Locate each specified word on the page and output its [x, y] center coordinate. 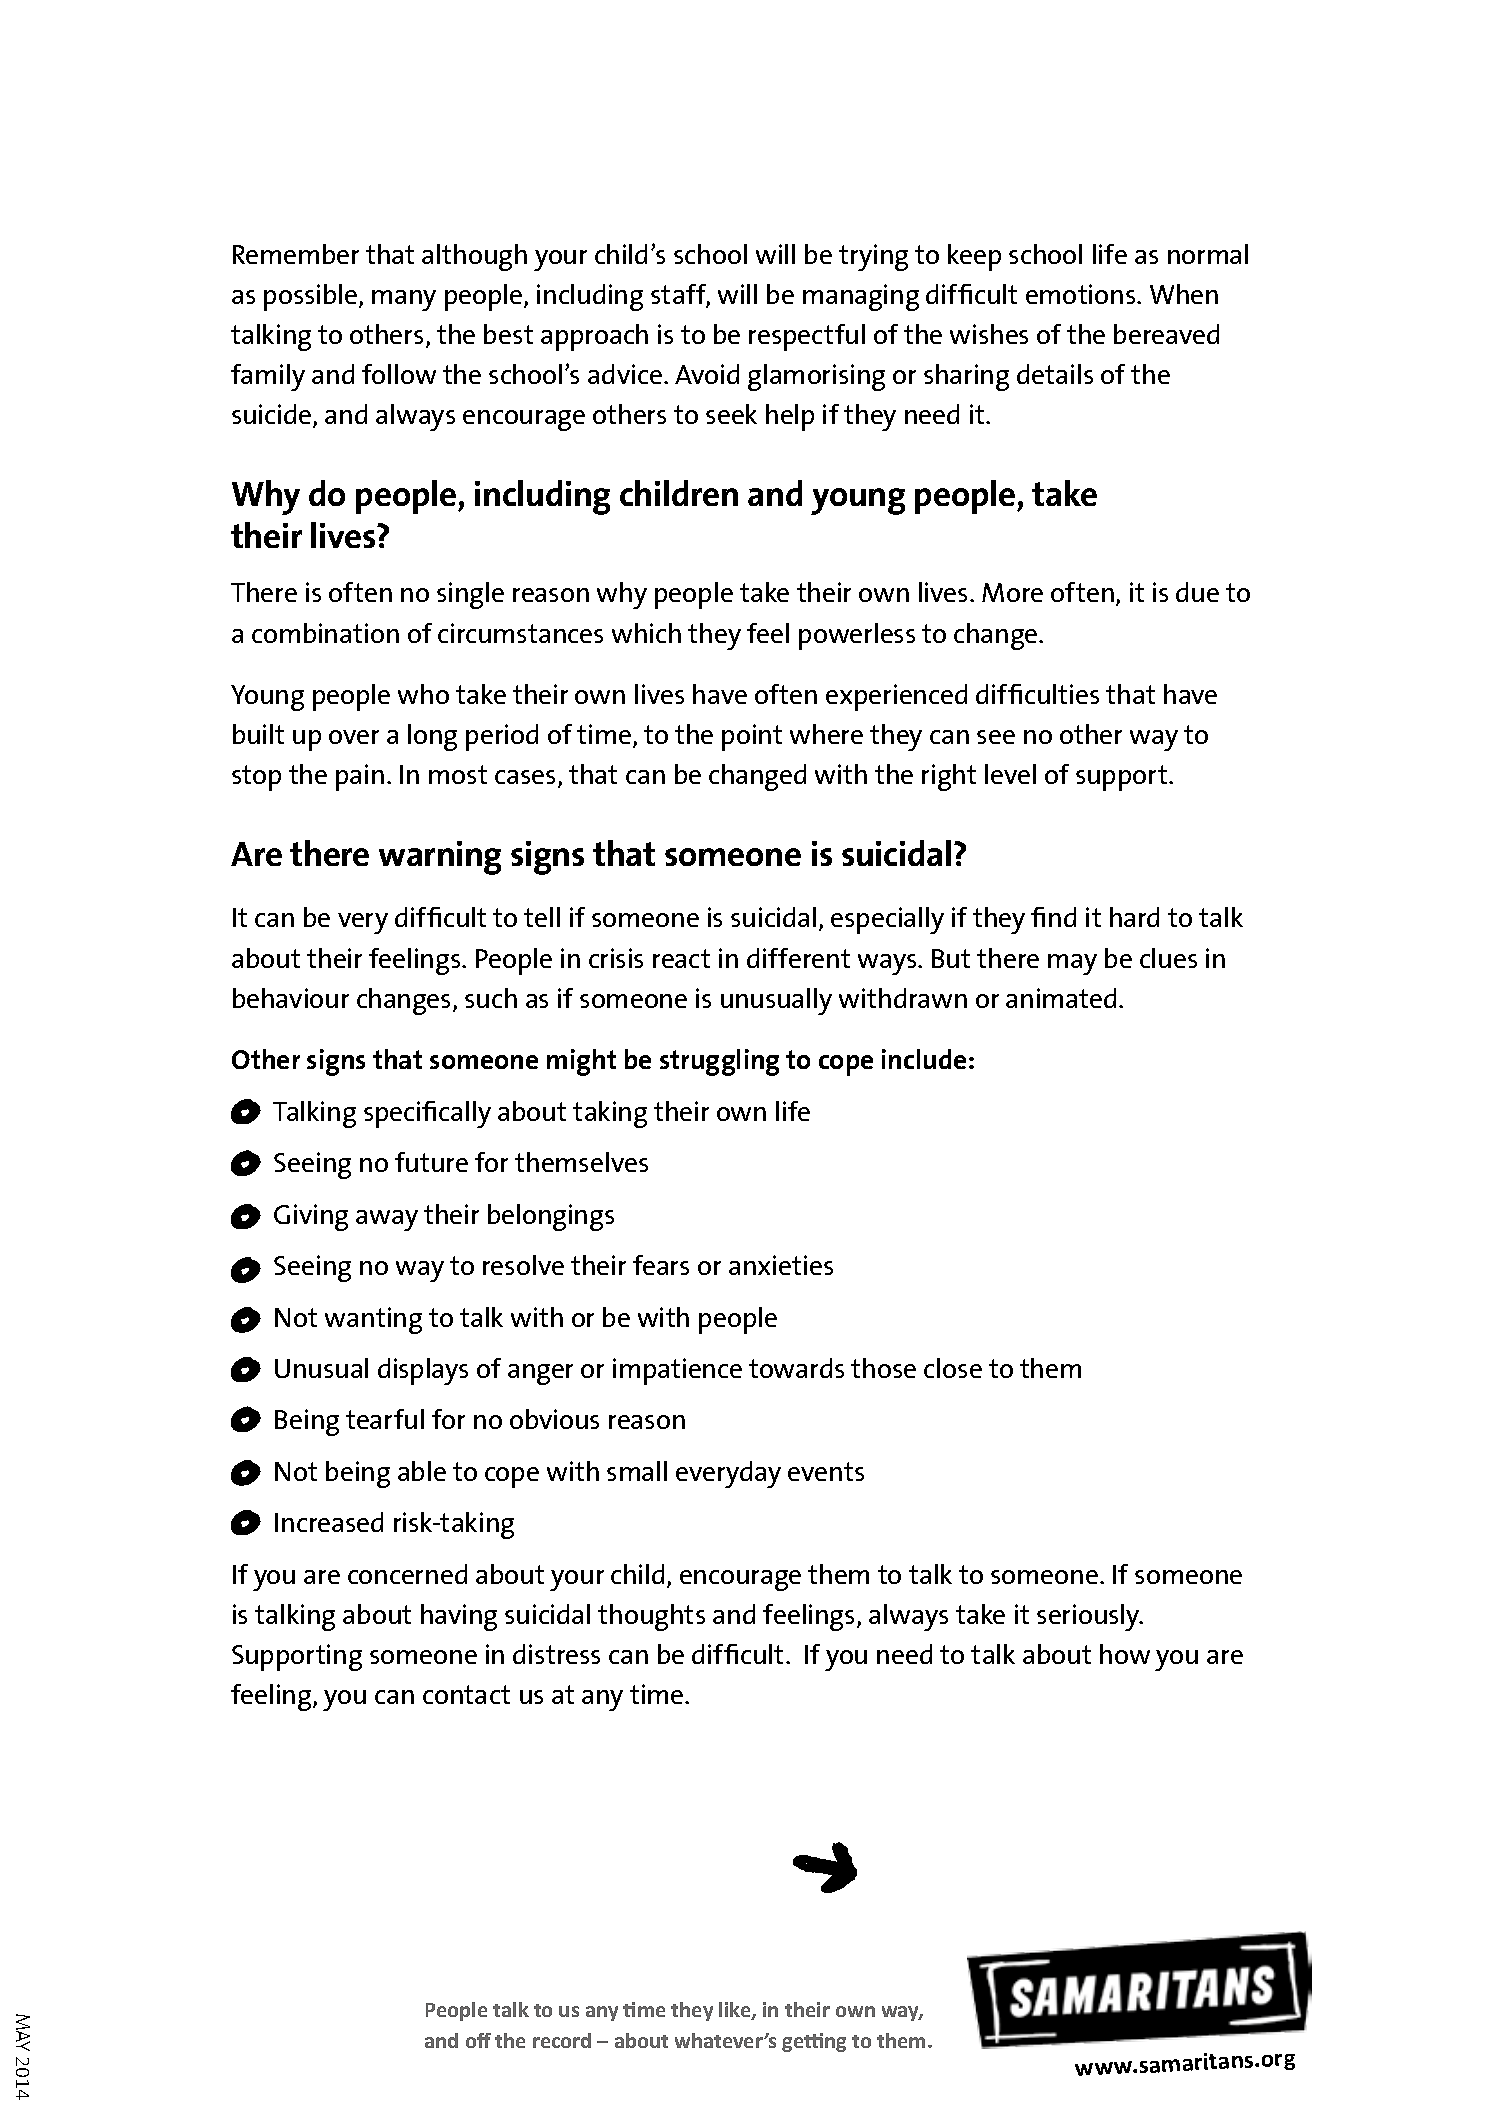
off [478, 2040]
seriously [1089, 1617]
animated [1061, 998]
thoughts [651, 1617]
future [431, 1162]
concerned [407, 1574]
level [1010, 774]
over [354, 737]
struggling [719, 1062]
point [752, 737]
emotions [1082, 294]
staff [680, 295]
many [404, 300]
